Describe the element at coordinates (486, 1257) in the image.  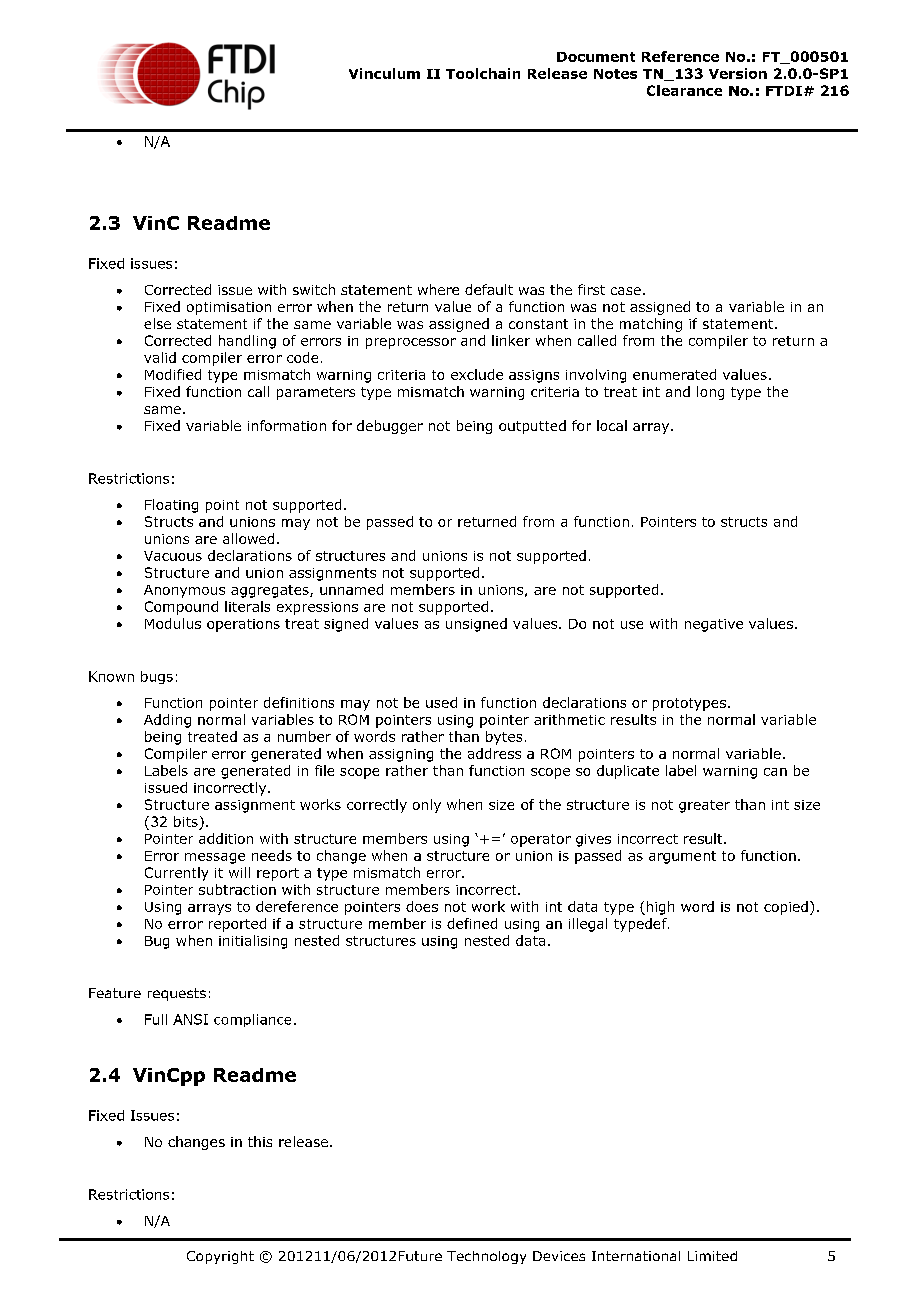
I see `Technology` at that location.
